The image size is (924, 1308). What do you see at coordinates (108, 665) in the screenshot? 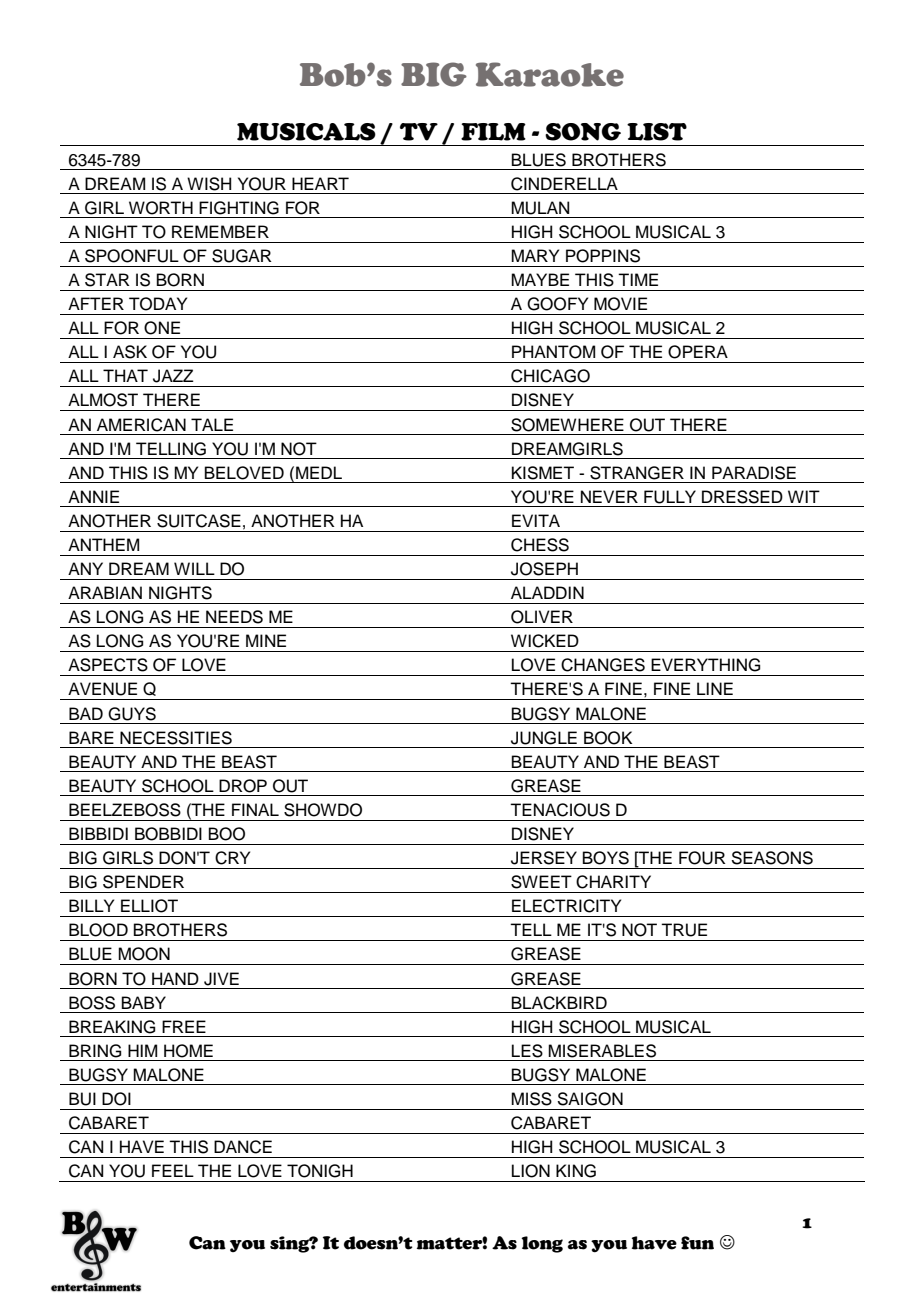
I see `ASPECTS` at bounding box center [108, 665].
